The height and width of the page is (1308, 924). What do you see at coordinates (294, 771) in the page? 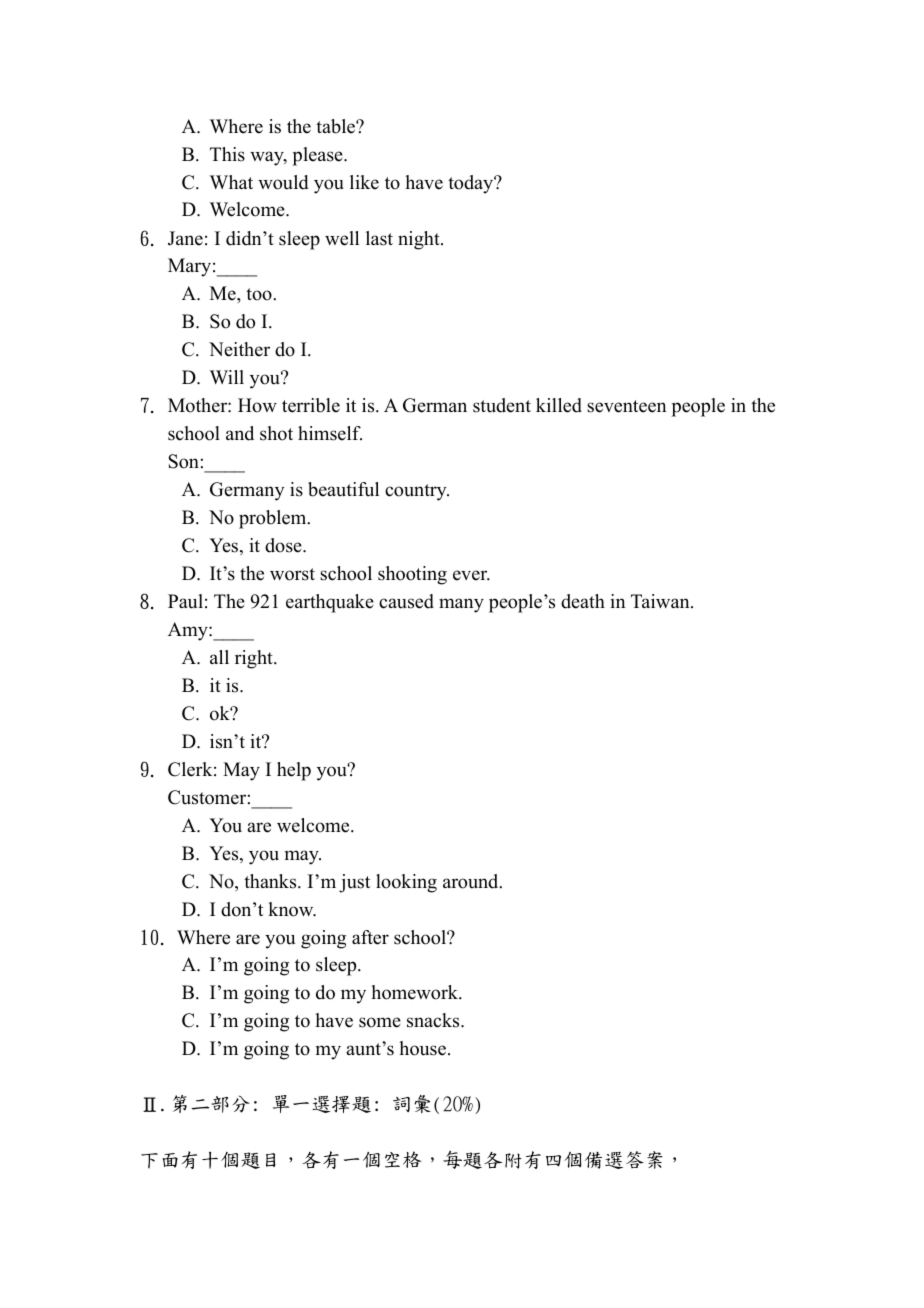
I see `help` at bounding box center [294, 771].
